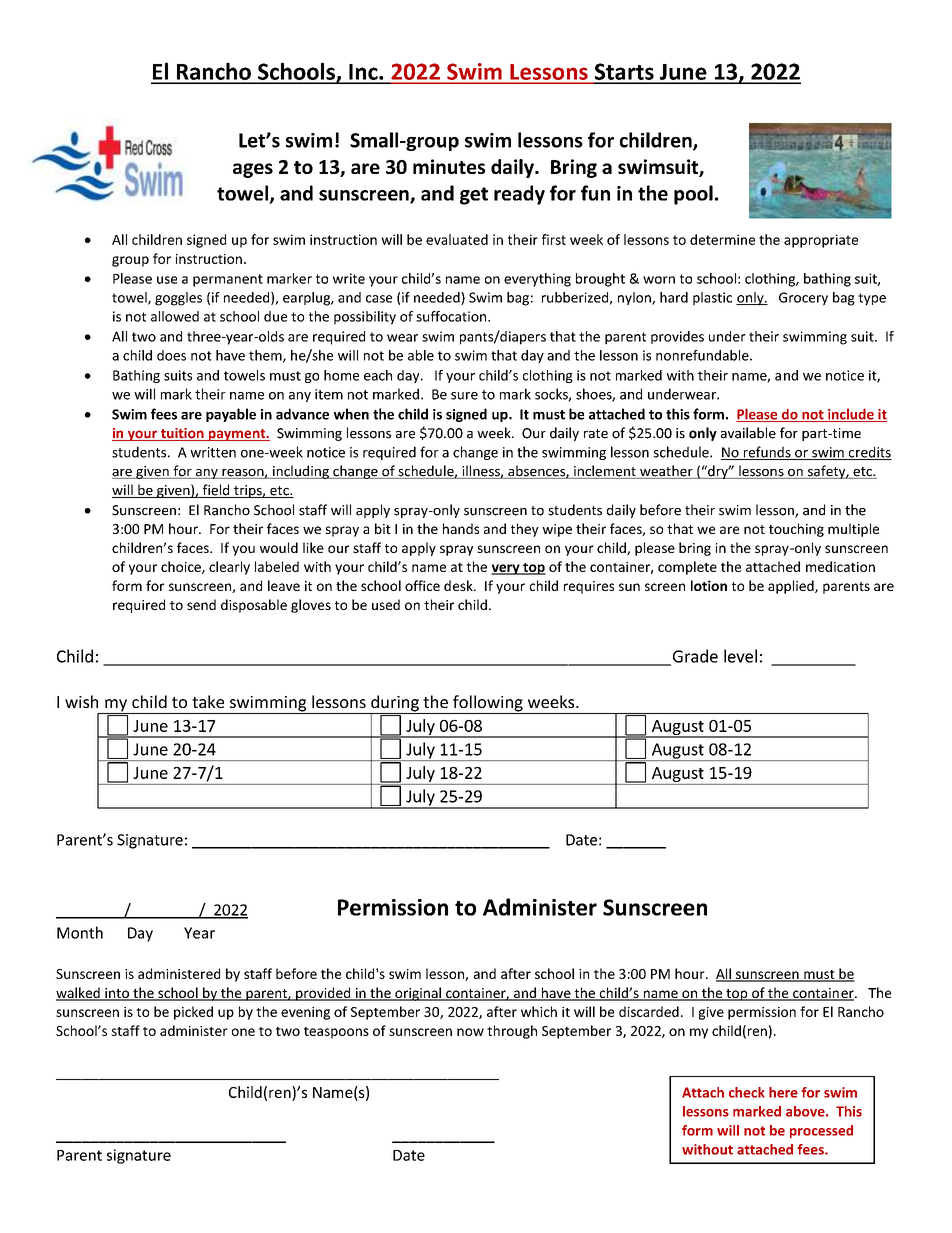  Describe the element at coordinates (783, 1092) in the screenshot. I see `here` at that location.
